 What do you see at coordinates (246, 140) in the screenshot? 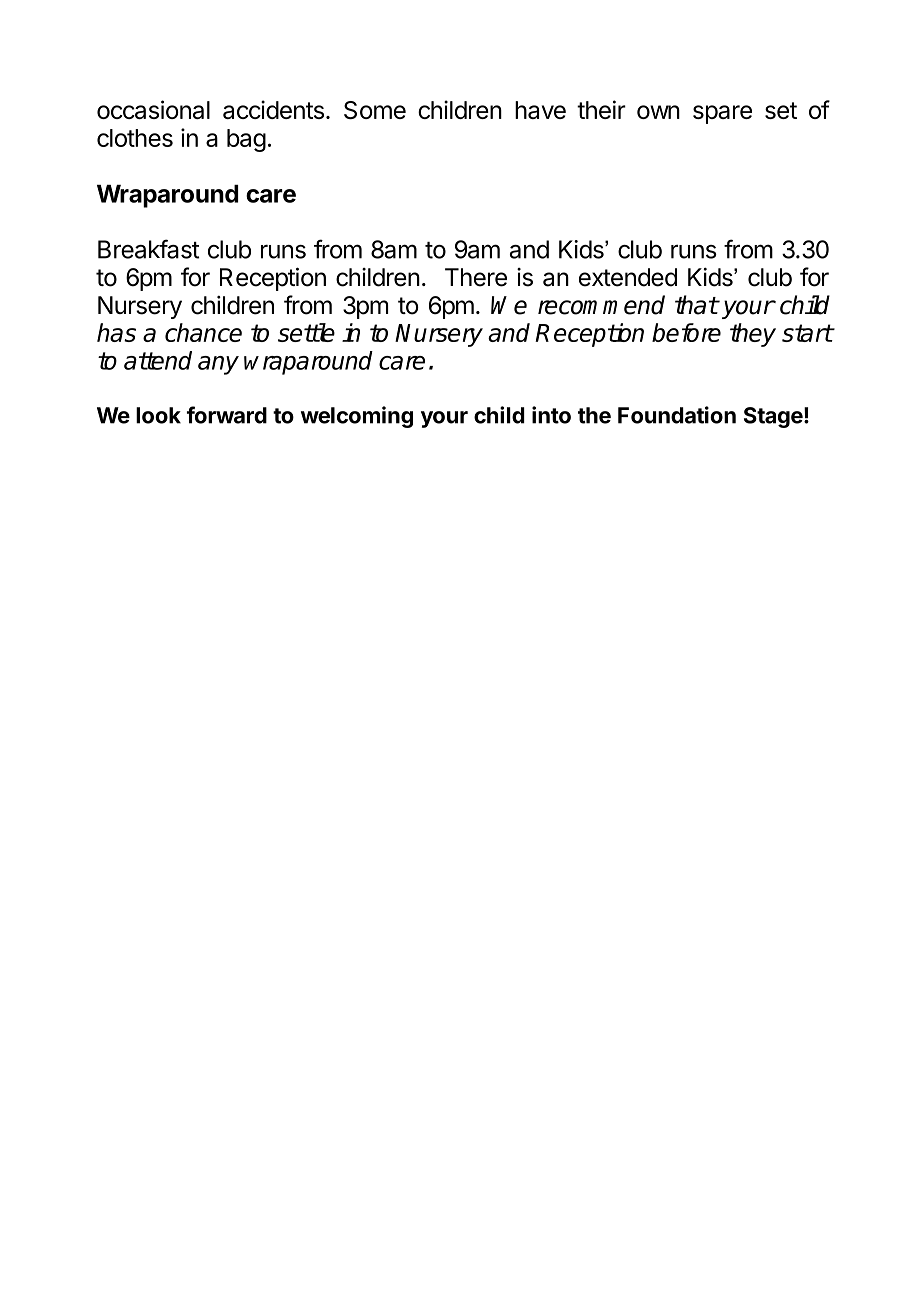
I see `bag` at bounding box center [246, 140].
